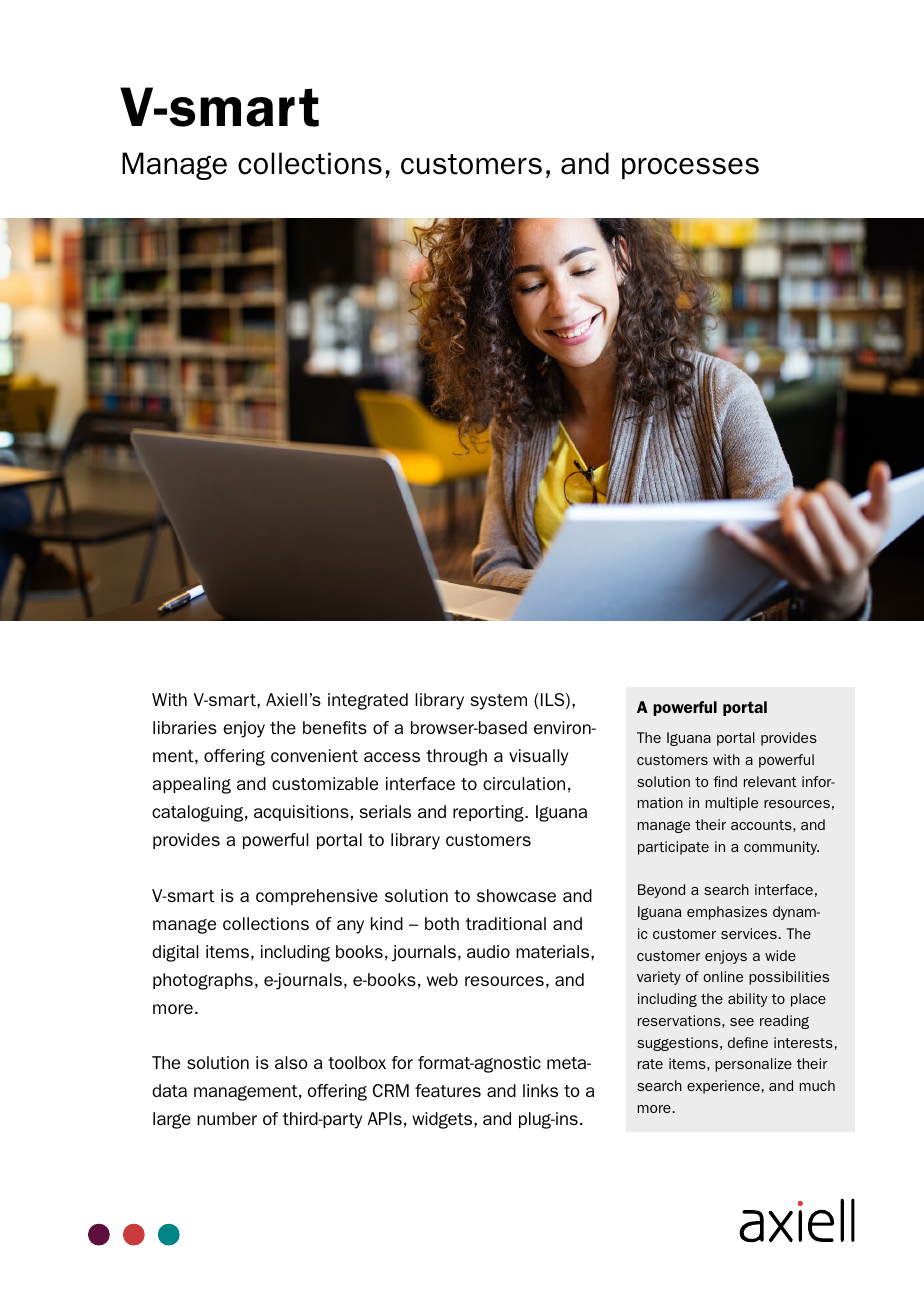 The image size is (924, 1308). Describe the element at coordinates (185, 727) in the image. I see `libraries` at that location.
